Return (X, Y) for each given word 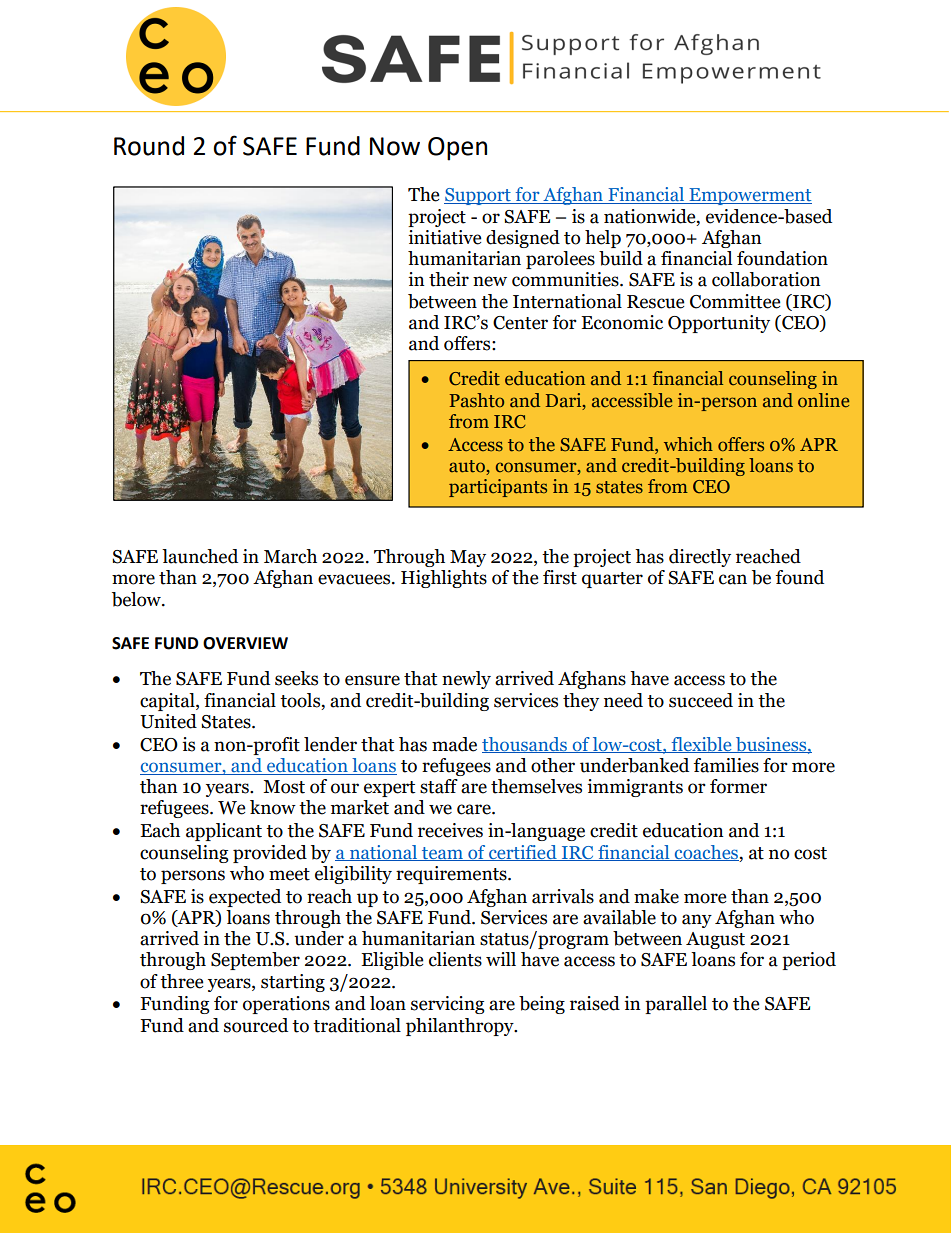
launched (200, 556)
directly (700, 558)
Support (478, 196)
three (181, 981)
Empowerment (749, 196)
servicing (448, 1005)
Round (149, 146)
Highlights (444, 579)
